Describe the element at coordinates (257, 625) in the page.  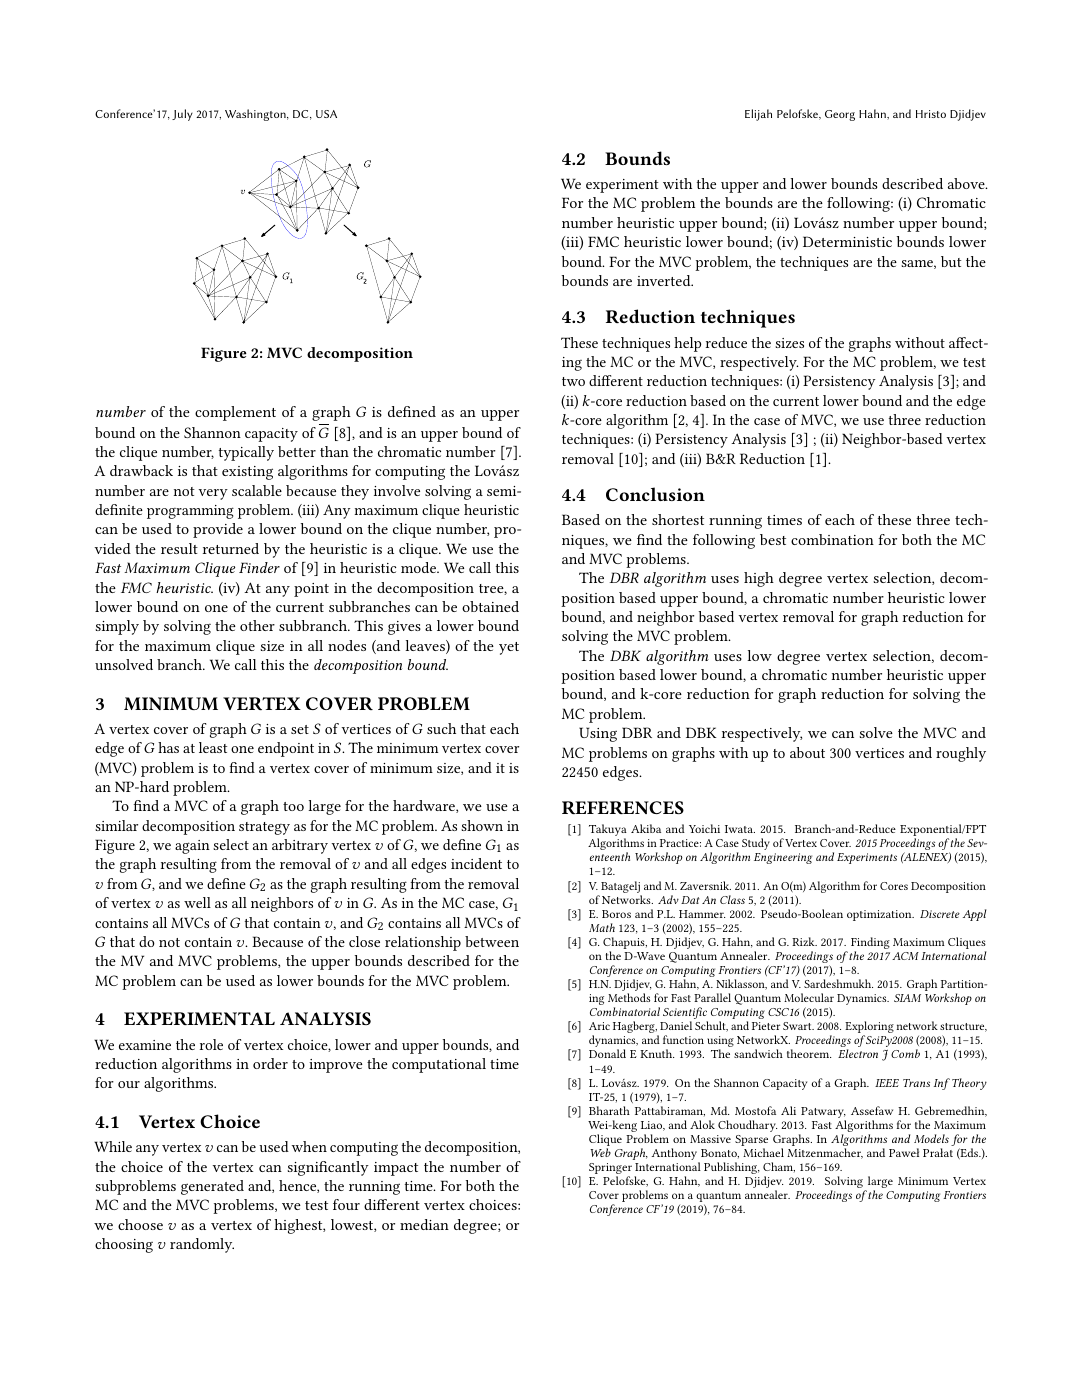
I see `other` at that location.
